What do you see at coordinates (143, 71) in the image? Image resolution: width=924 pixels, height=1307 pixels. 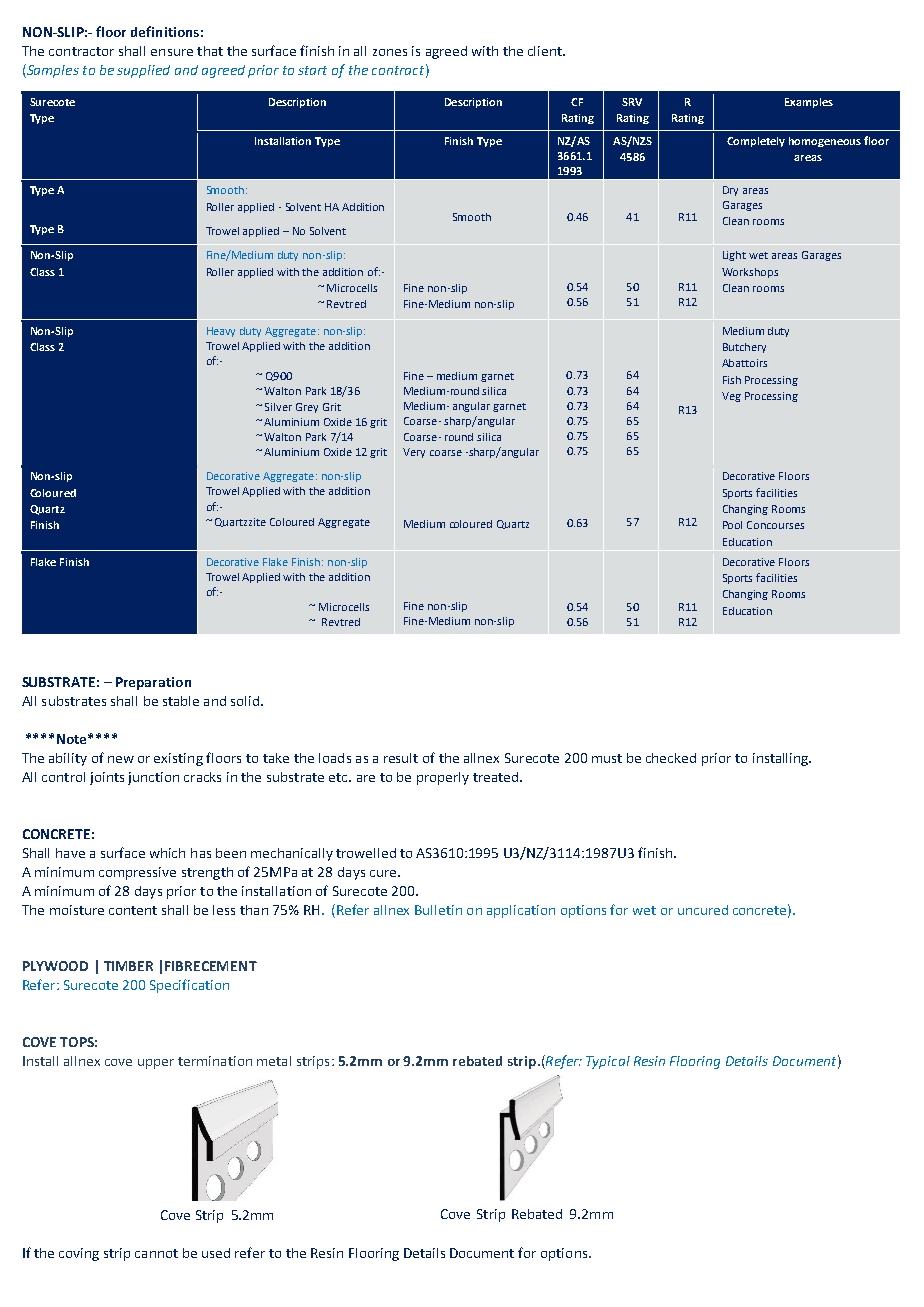 I see `supplied` at bounding box center [143, 71].
